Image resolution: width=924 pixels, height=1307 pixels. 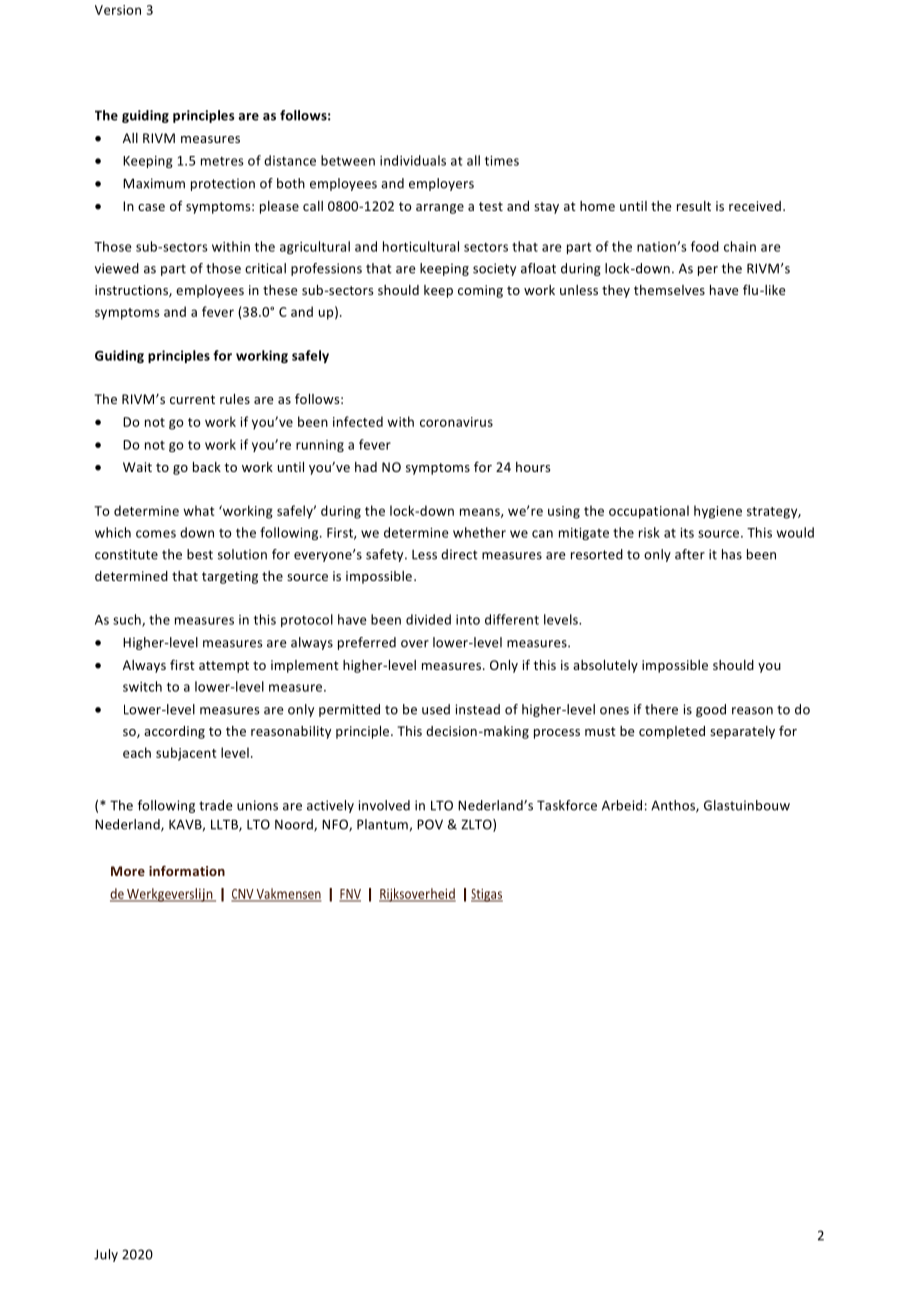 What do you see at coordinates (742, 732) in the screenshot?
I see `separately` at bounding box center [742, 732].
